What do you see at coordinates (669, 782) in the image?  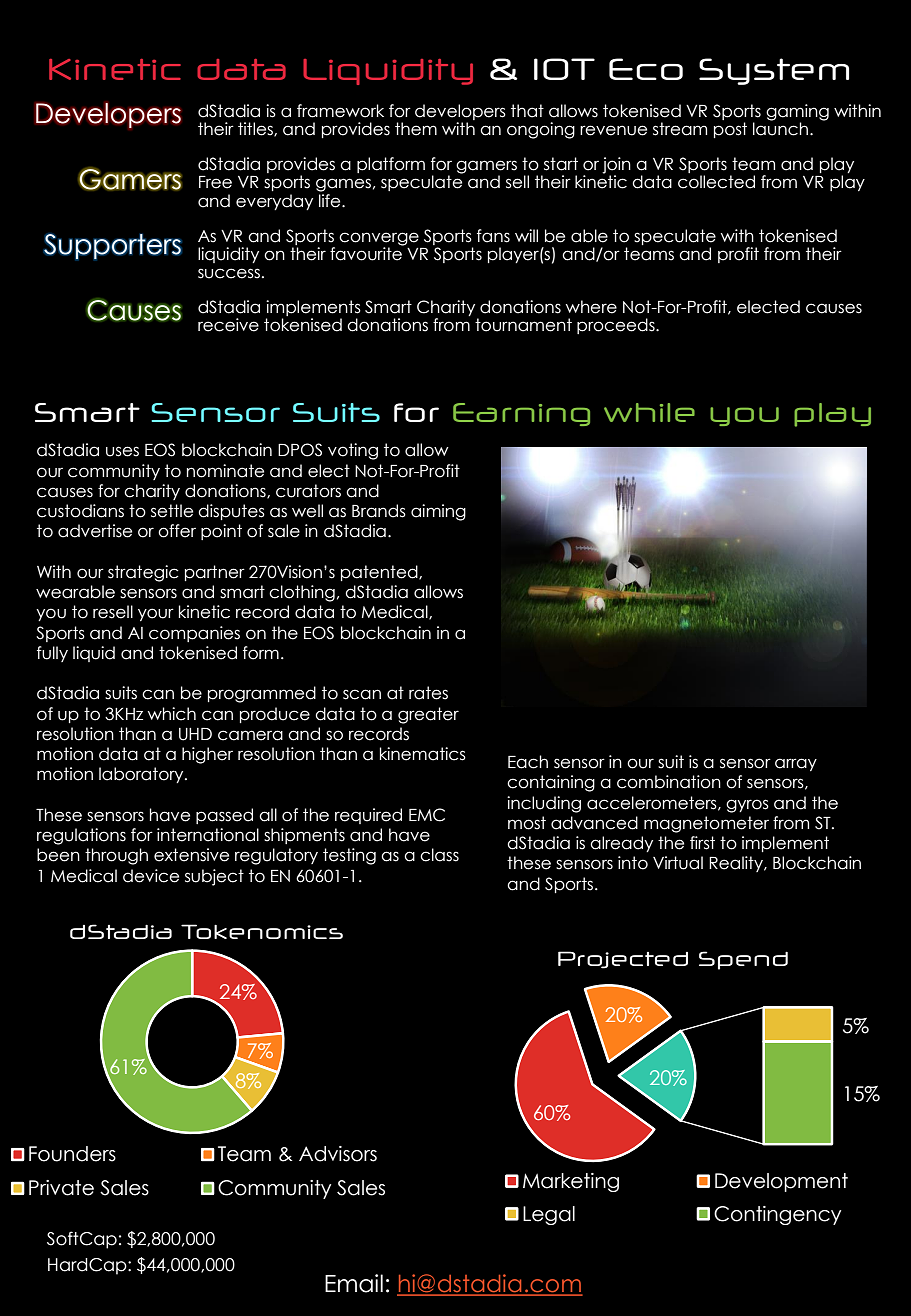 I see `combination` at bounding box center [669, 782].
